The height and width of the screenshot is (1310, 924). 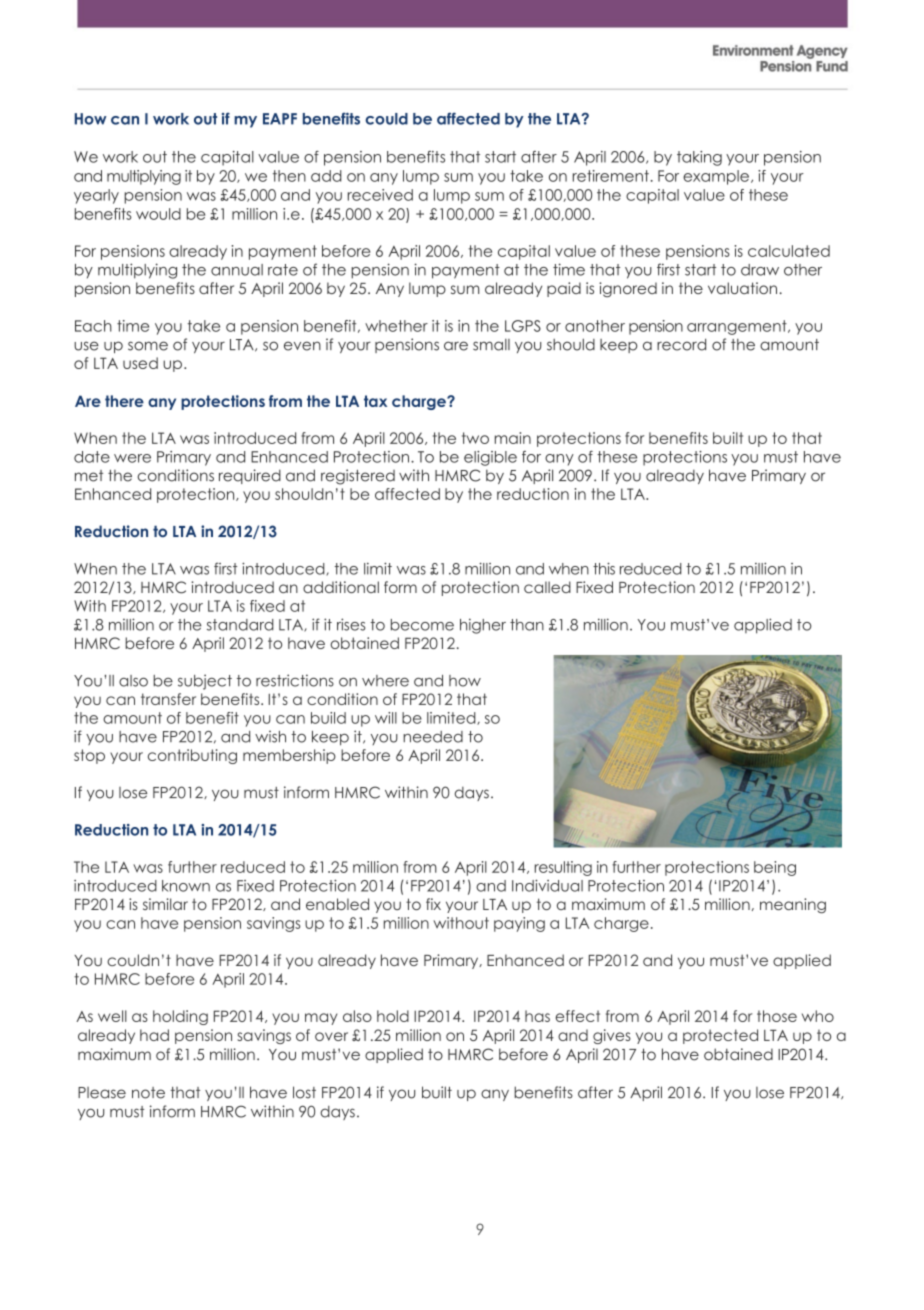 I want to click on has, so click(x=537, y=1016).
